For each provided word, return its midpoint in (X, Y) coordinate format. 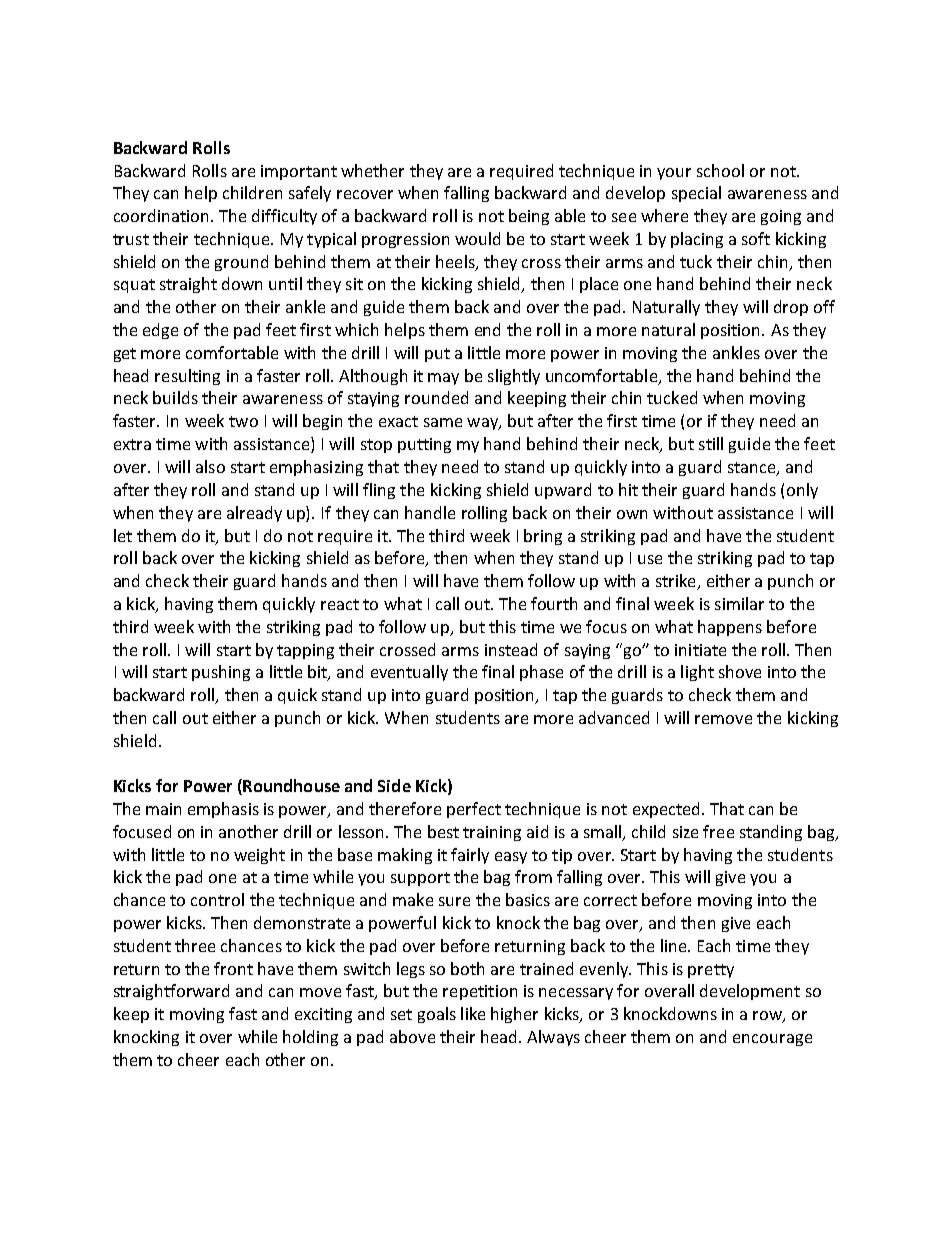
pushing (221, 673)
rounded (436, 397)
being (529, 217)
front (233, 968)
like (473, 1013)
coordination (161, 215)
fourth (554, 603)
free (718, 831)
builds (175, 397)
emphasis (223, 810)
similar (739, 603)
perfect (474, 810)
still (711, 443)
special (696, 194)
